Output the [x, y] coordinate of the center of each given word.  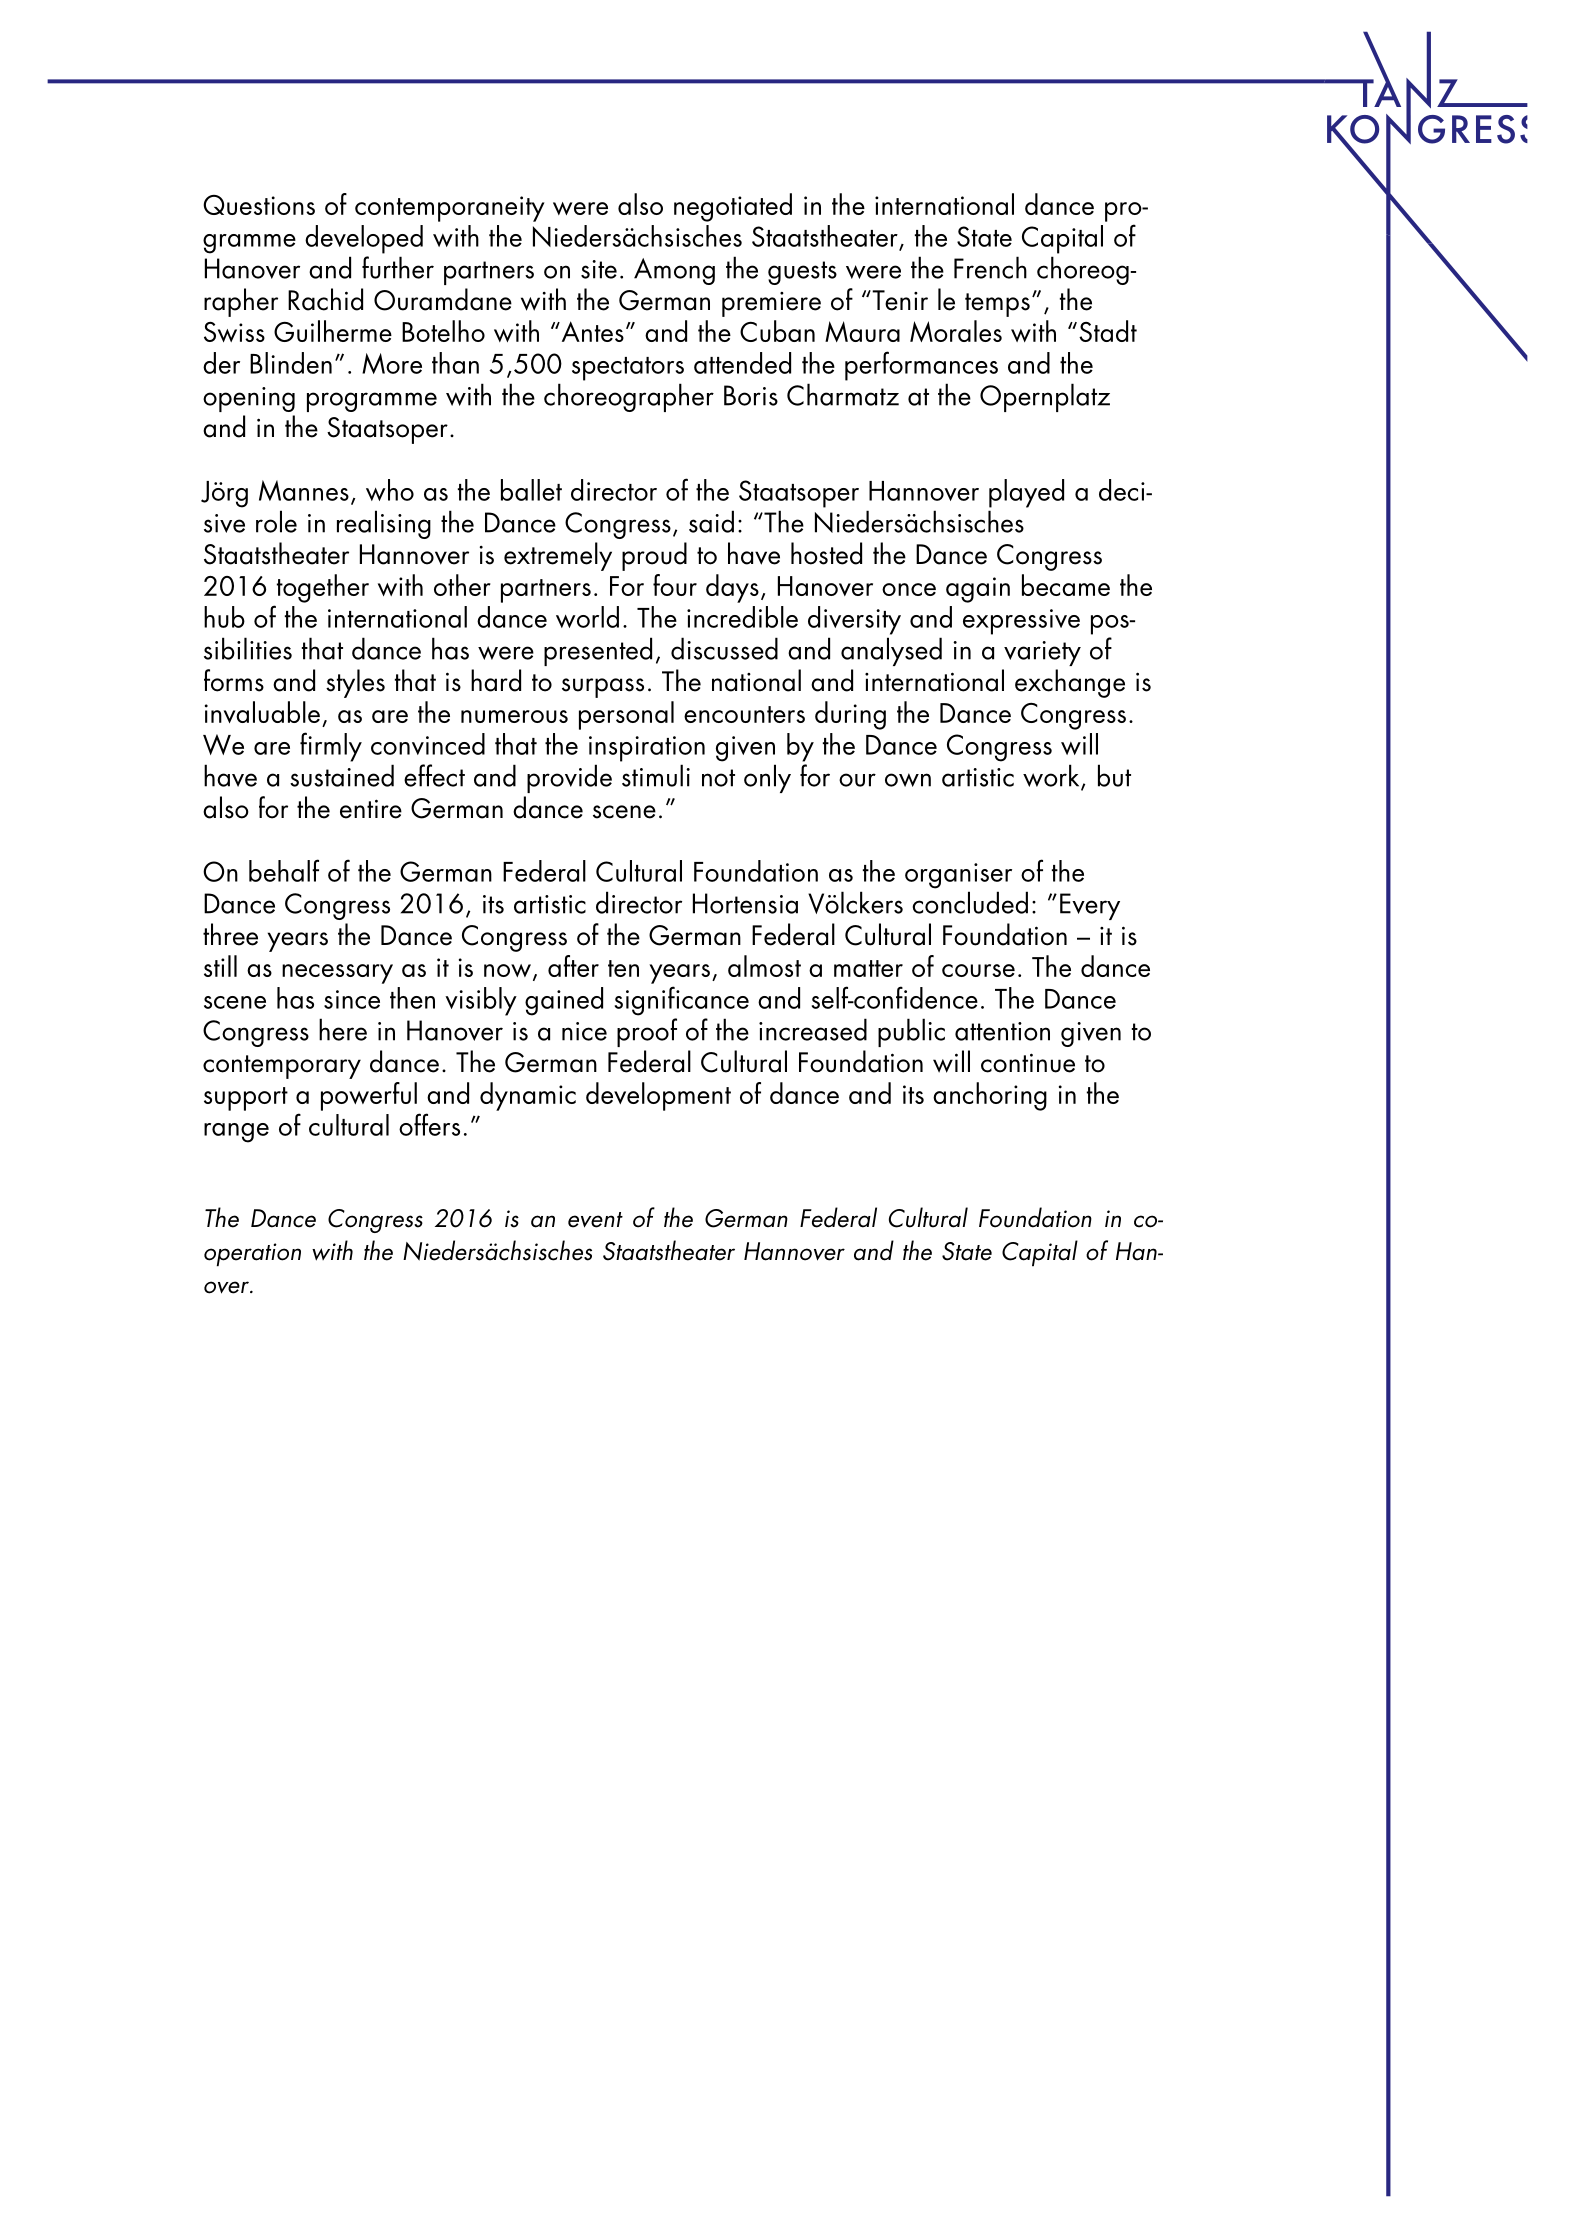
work [1052, 777]
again [978, 590]
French [990, 267]
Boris [751, 395]
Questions [259, 205]
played [1026, 493]
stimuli [656, 775]
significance [682, 1001]
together [323, 588]
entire [371, 809]
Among [674, 271]
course [978, 970]
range [236, 1133]
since [352, 999]
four [675, 585]
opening [249, 399]
